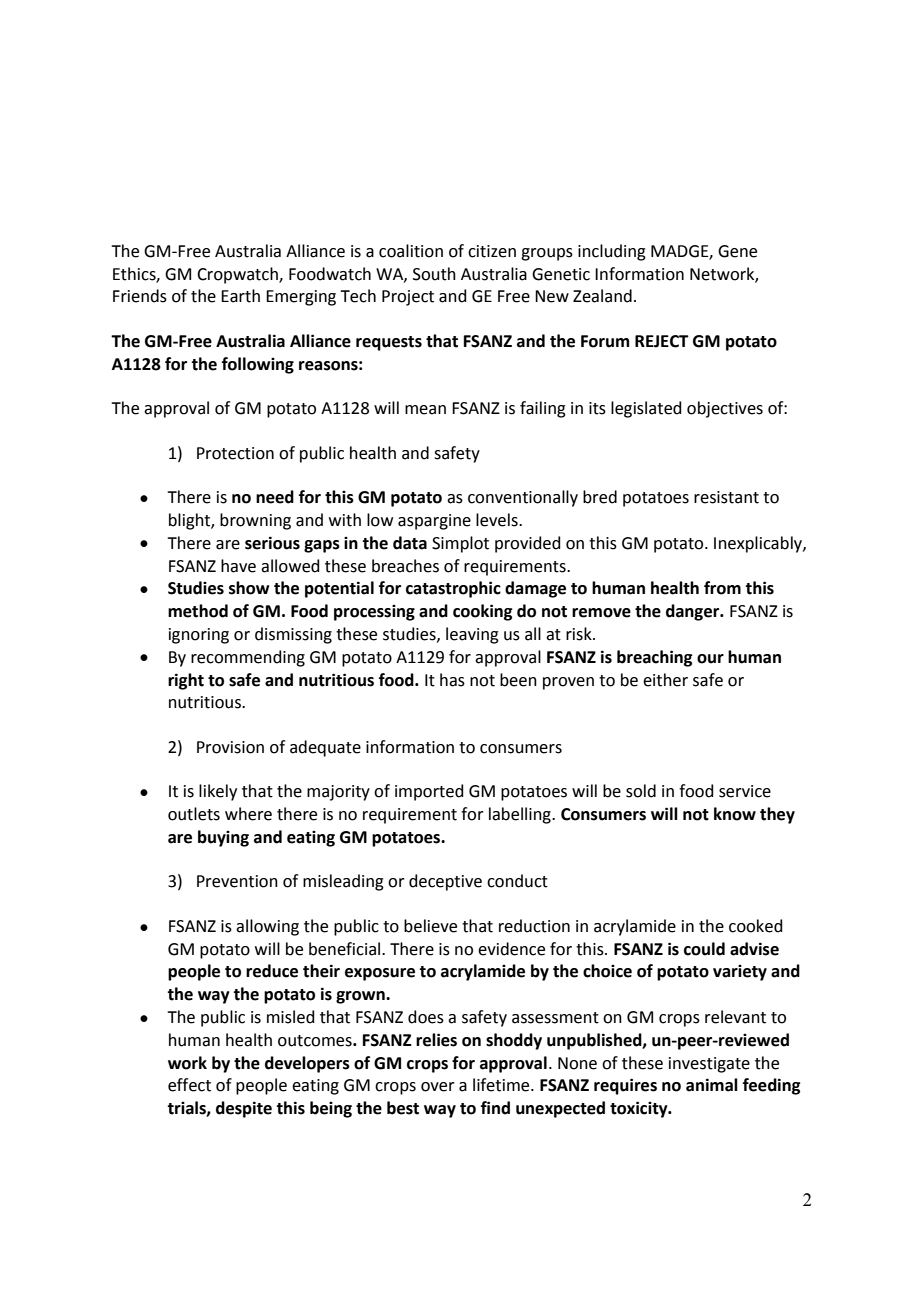 The width and height of the screenshot is (924, 1308). I want to click on including, so click(612, 252).
